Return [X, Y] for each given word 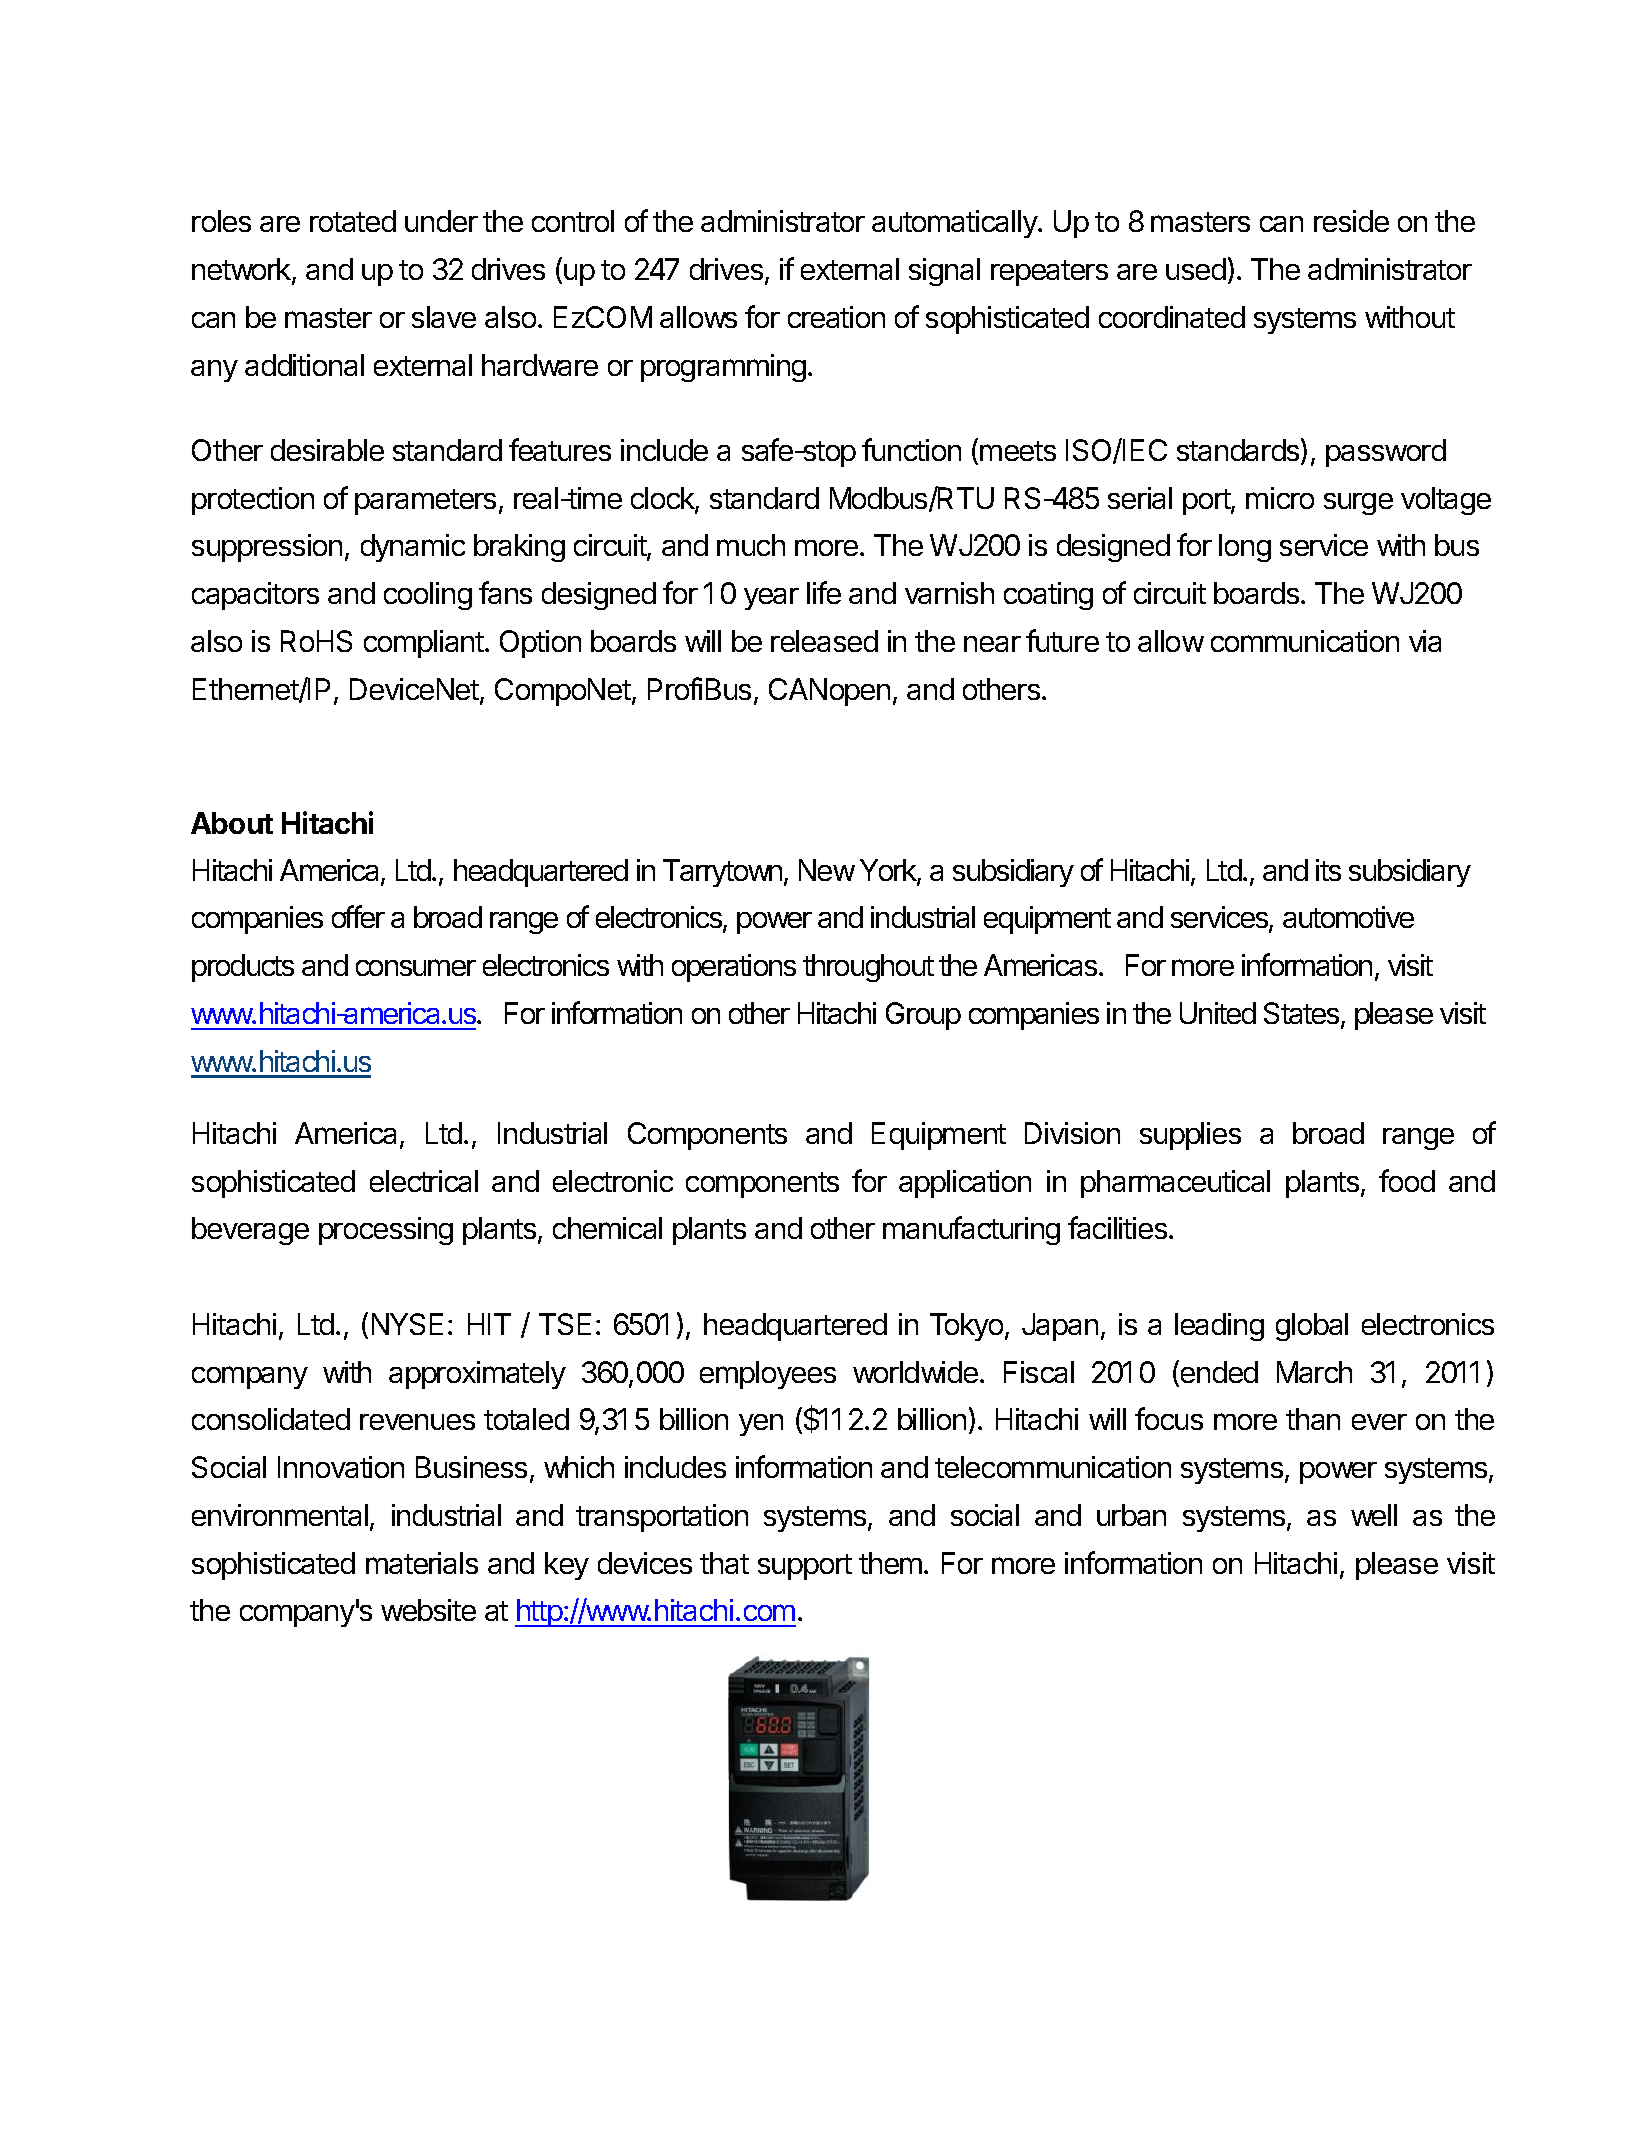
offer [358, 916]
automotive [1348, 917]
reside [1351, 221]
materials [422, 1563]
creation [836, 317]
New [827, 870]
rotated [353, 221]
